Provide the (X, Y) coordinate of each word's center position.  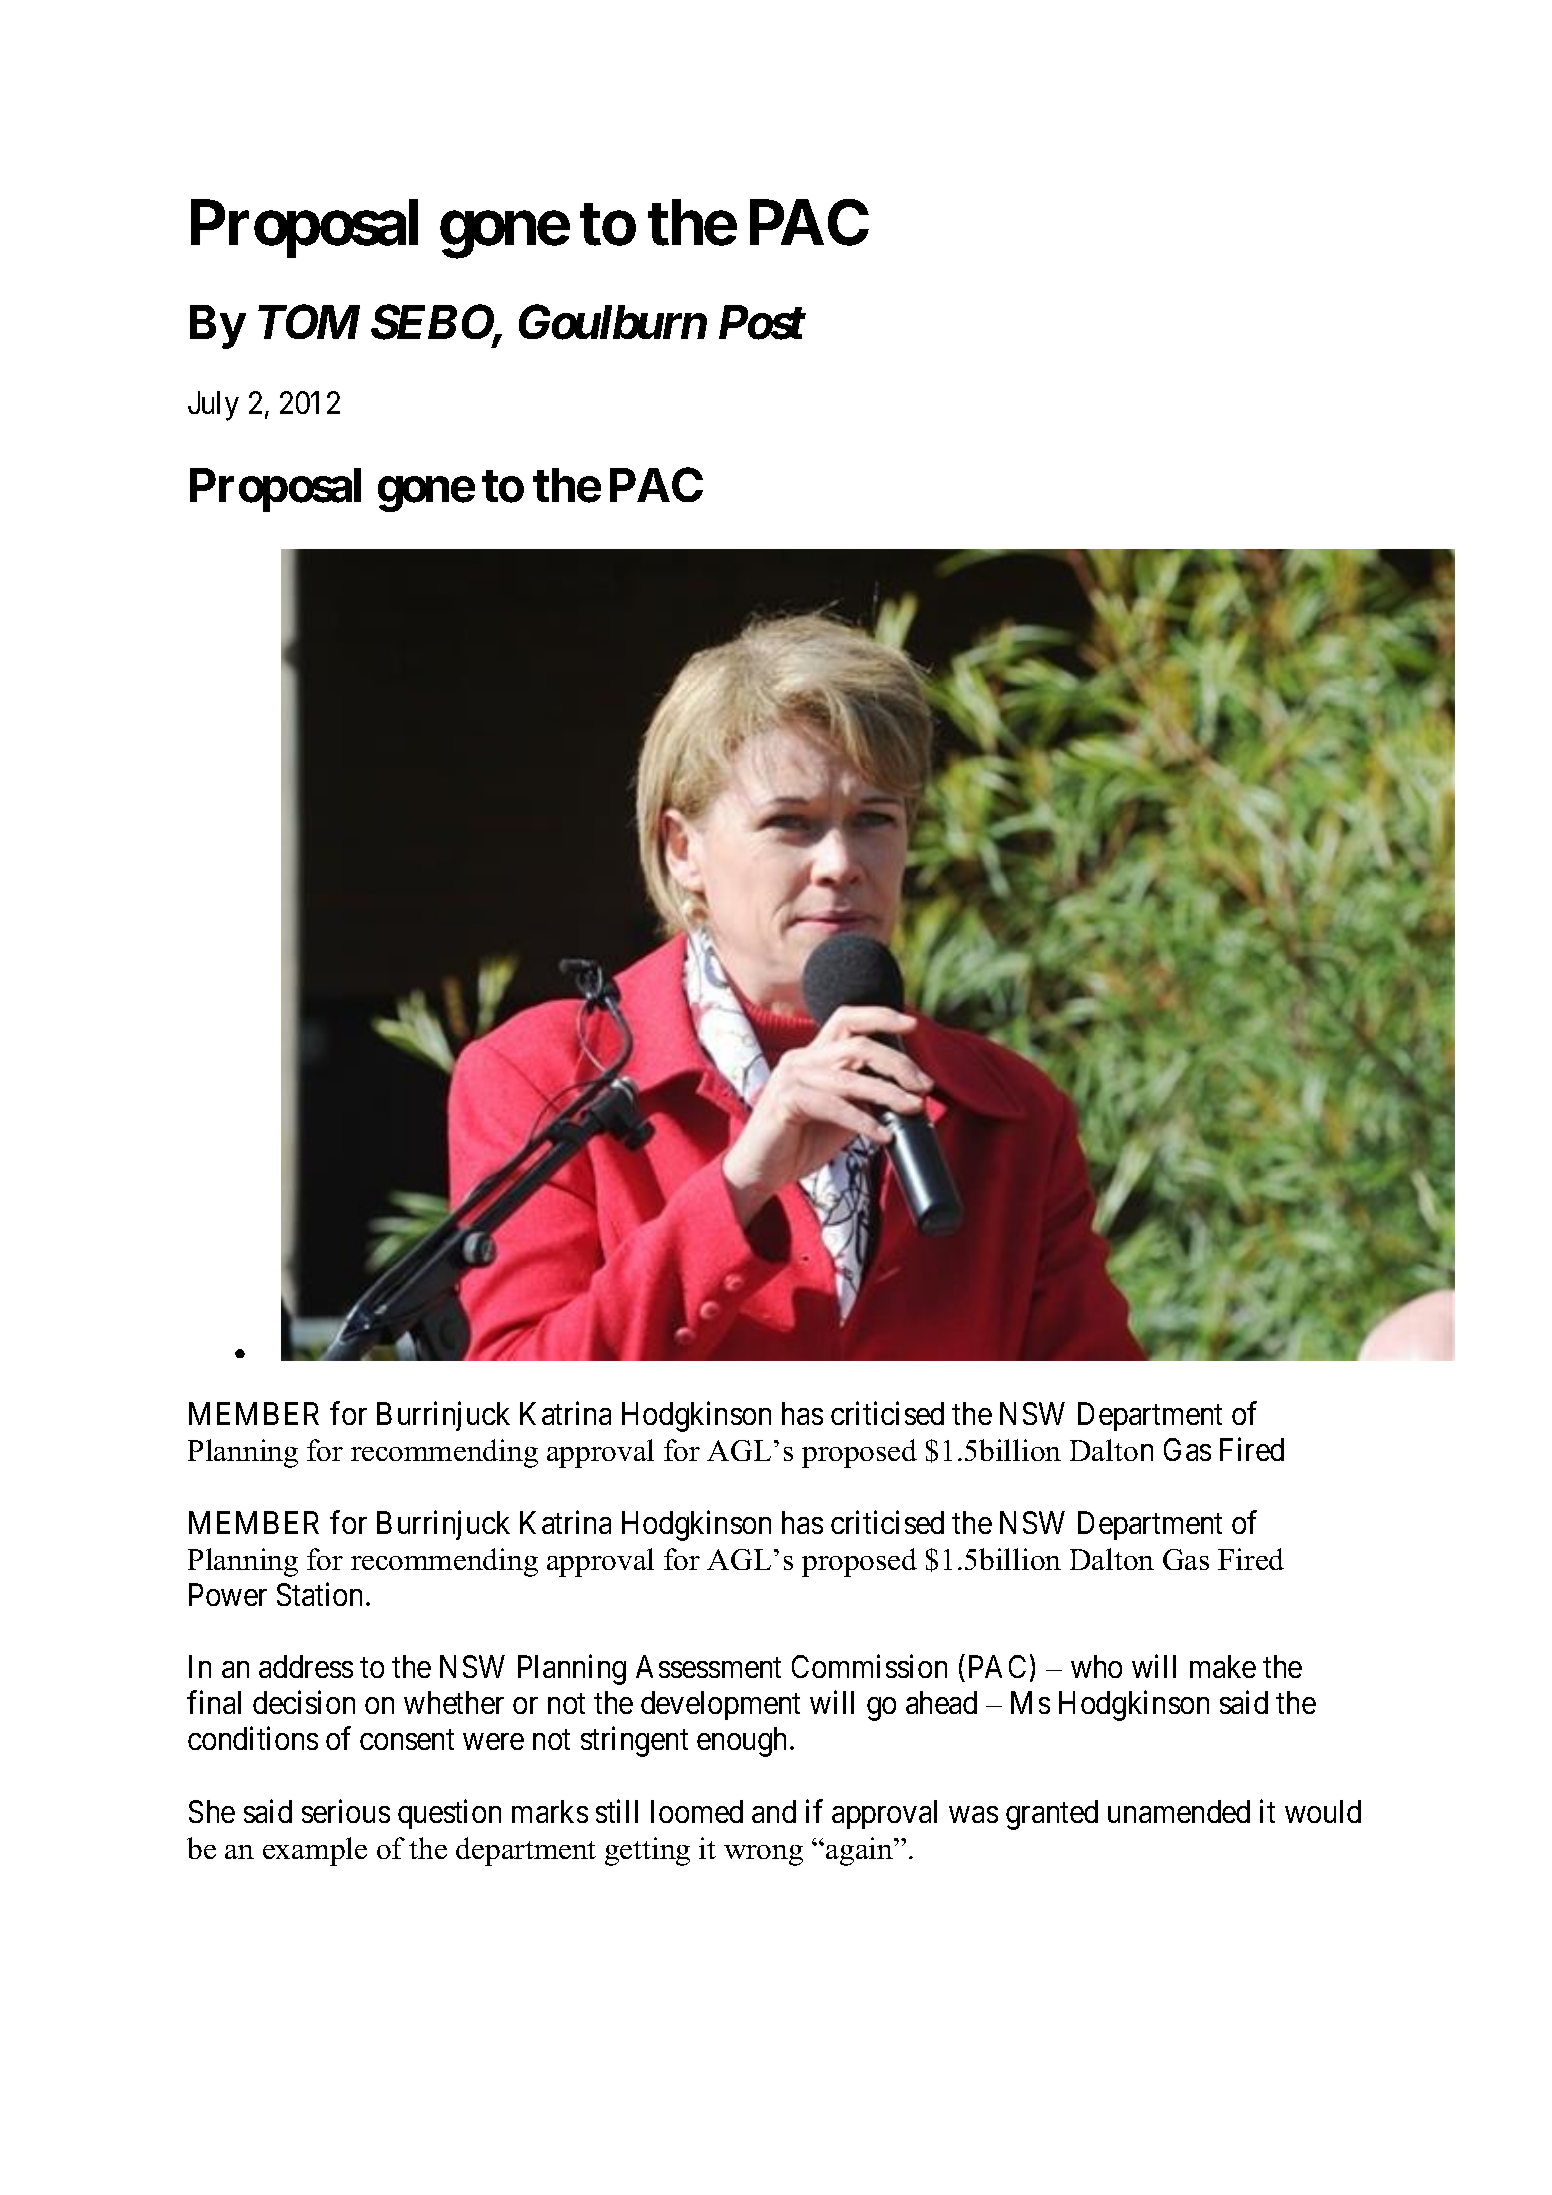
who (1096, 1666)
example (315, 1851)
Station (319, 1594)
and (774, 1811)
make (1223, 1666)
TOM (309, 322)
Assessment (708, 1666)
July (213, 406)
